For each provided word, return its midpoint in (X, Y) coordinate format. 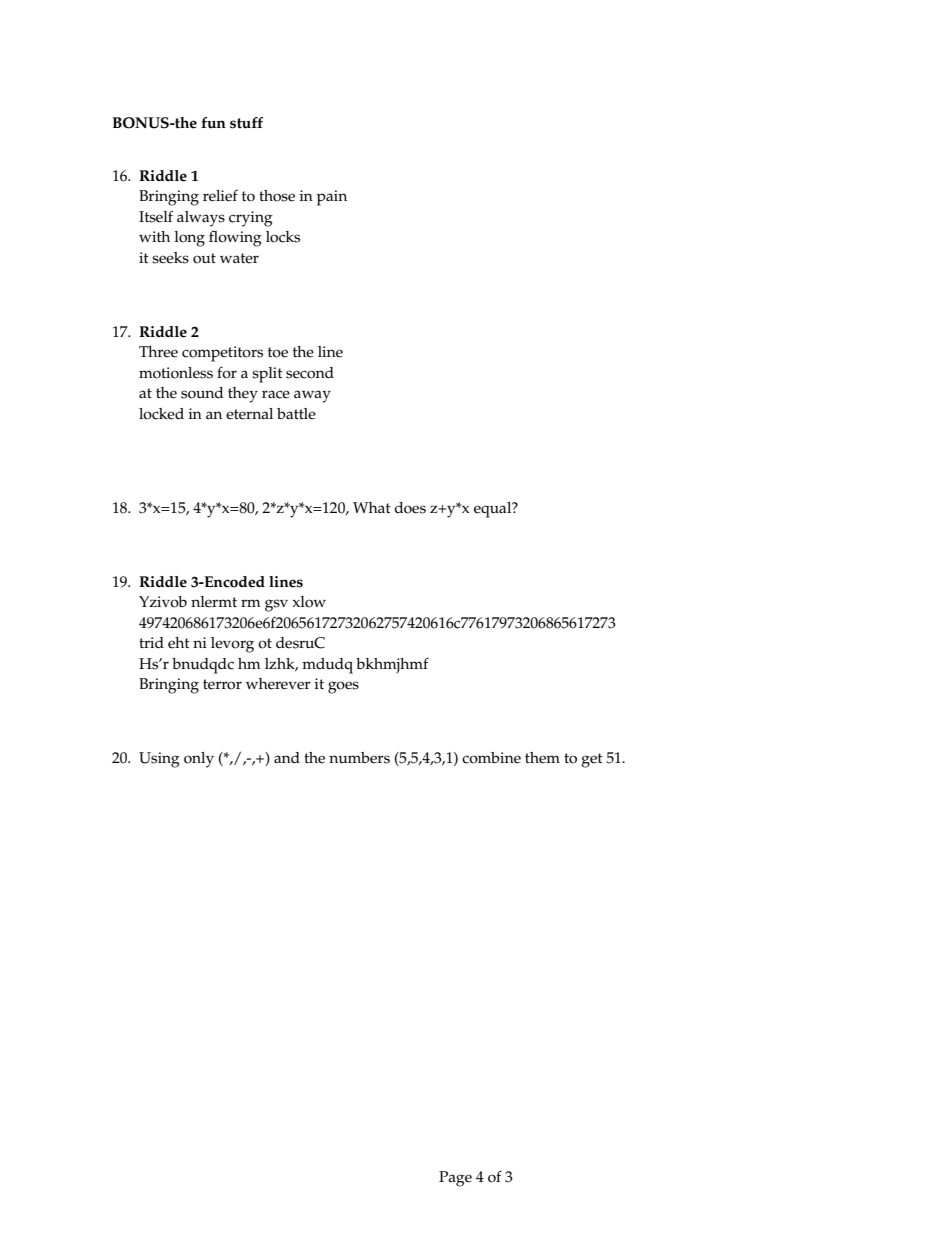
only (199, 760)
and (287, 757)
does (410, 508)
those (277, 196)
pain (332, 198)
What (372, 507)
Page (455, 1179)
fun (213, 123)
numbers (359, 758)
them (542, 758)
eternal (249, 414)
